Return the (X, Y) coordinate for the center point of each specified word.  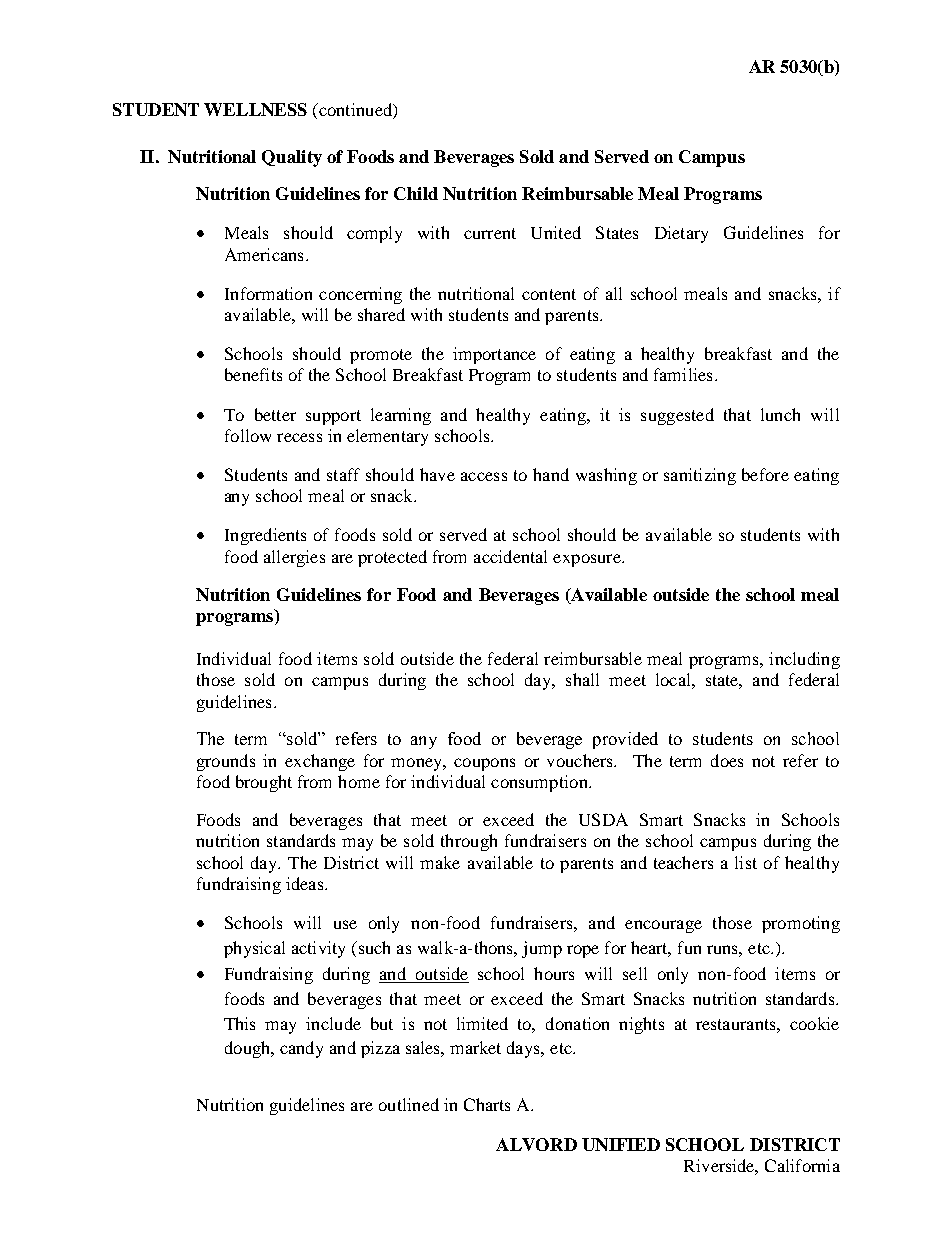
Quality (292, 158)
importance (494, 355)
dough (249, 1049)
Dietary (681, 234)
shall (582, 679)
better (275, 414)
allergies (294, 558)
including (804, 660)
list (746, 862)
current (490, 233)
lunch (780, 414)
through (469, 842)
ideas (306, 883)
